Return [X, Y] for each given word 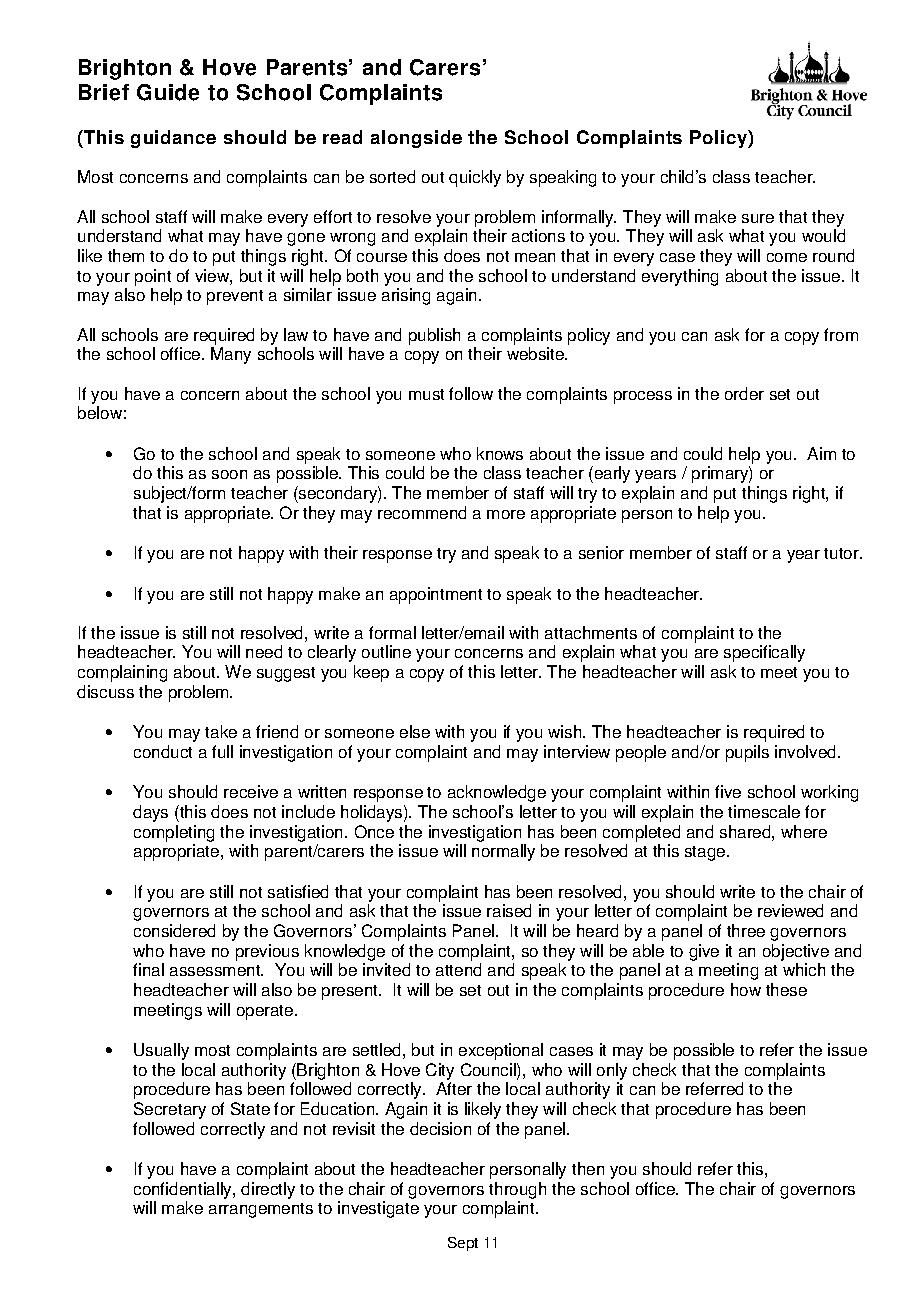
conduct [163, 751]
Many [231, 355]
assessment [216, 970]
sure [758, 218]
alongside [416, 139]
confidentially [184, 1190]
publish [434, 336]
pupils [747, 753]
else [415, 731]
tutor [842, 553]
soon [229, 474]
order [744, 393]
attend [458, 969]
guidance [173, 139]
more [506, 514]
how [746, 989]
